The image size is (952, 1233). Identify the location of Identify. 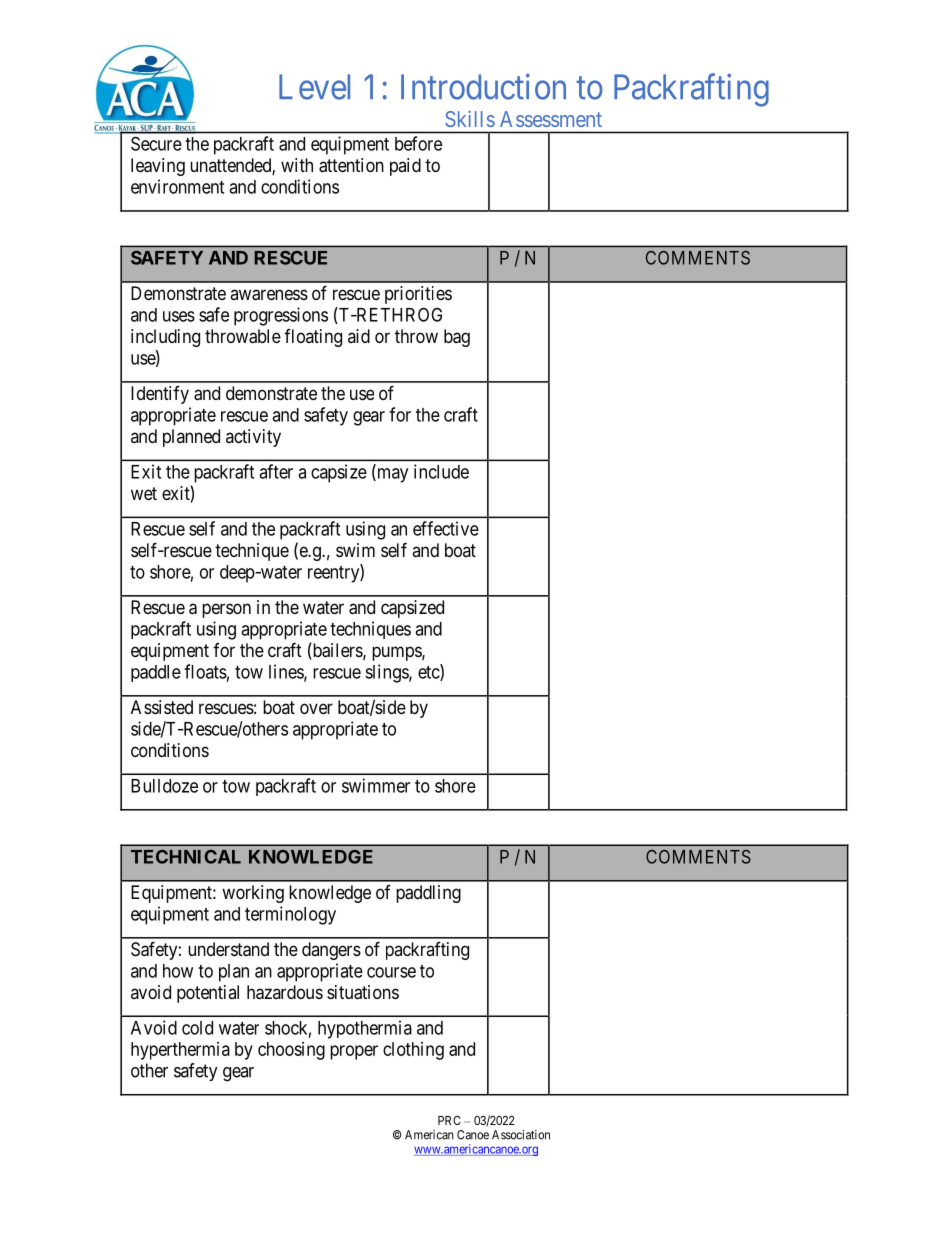
(160, 395).
